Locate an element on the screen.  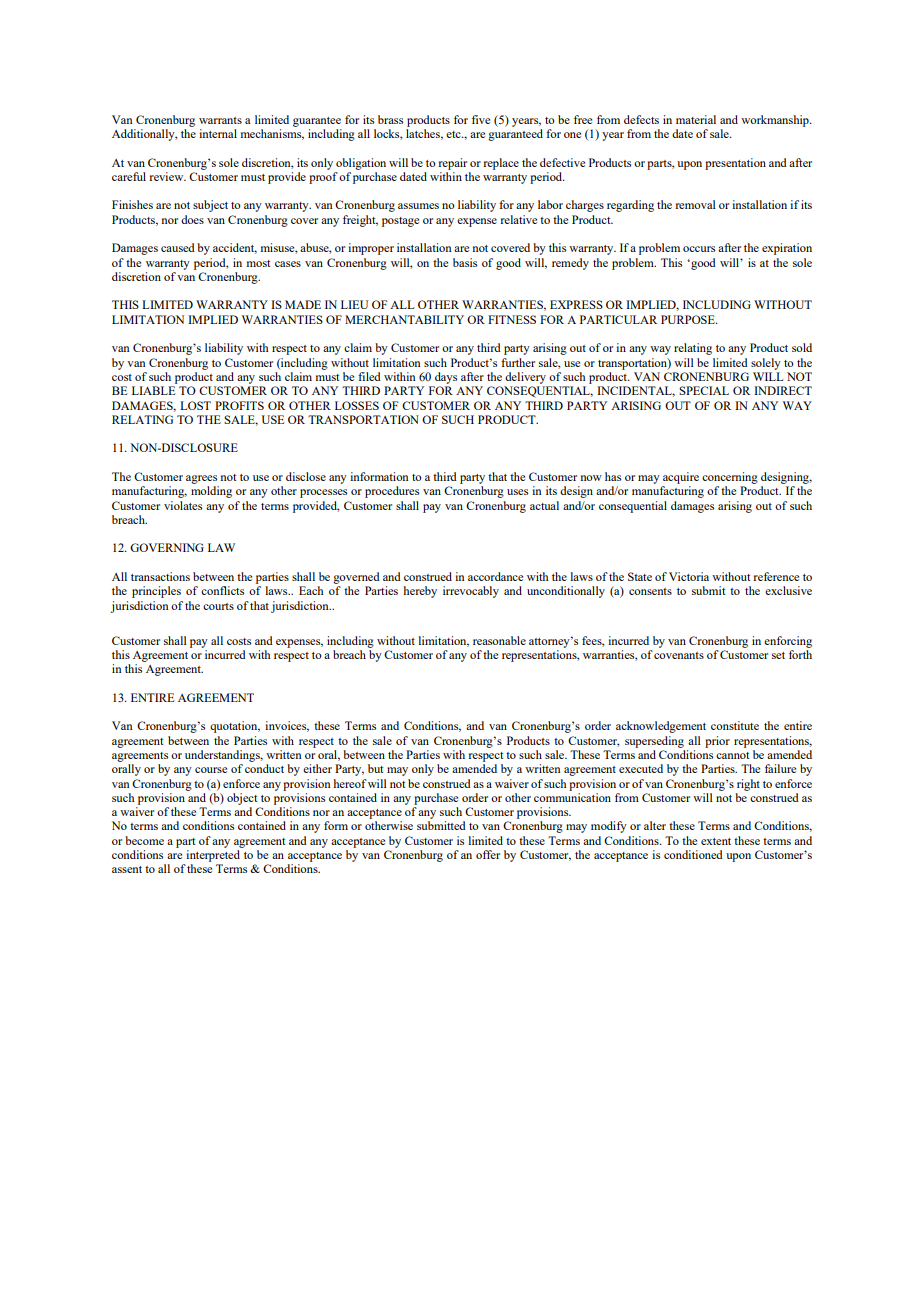
interpreted is located at coordinates (213, 856).
